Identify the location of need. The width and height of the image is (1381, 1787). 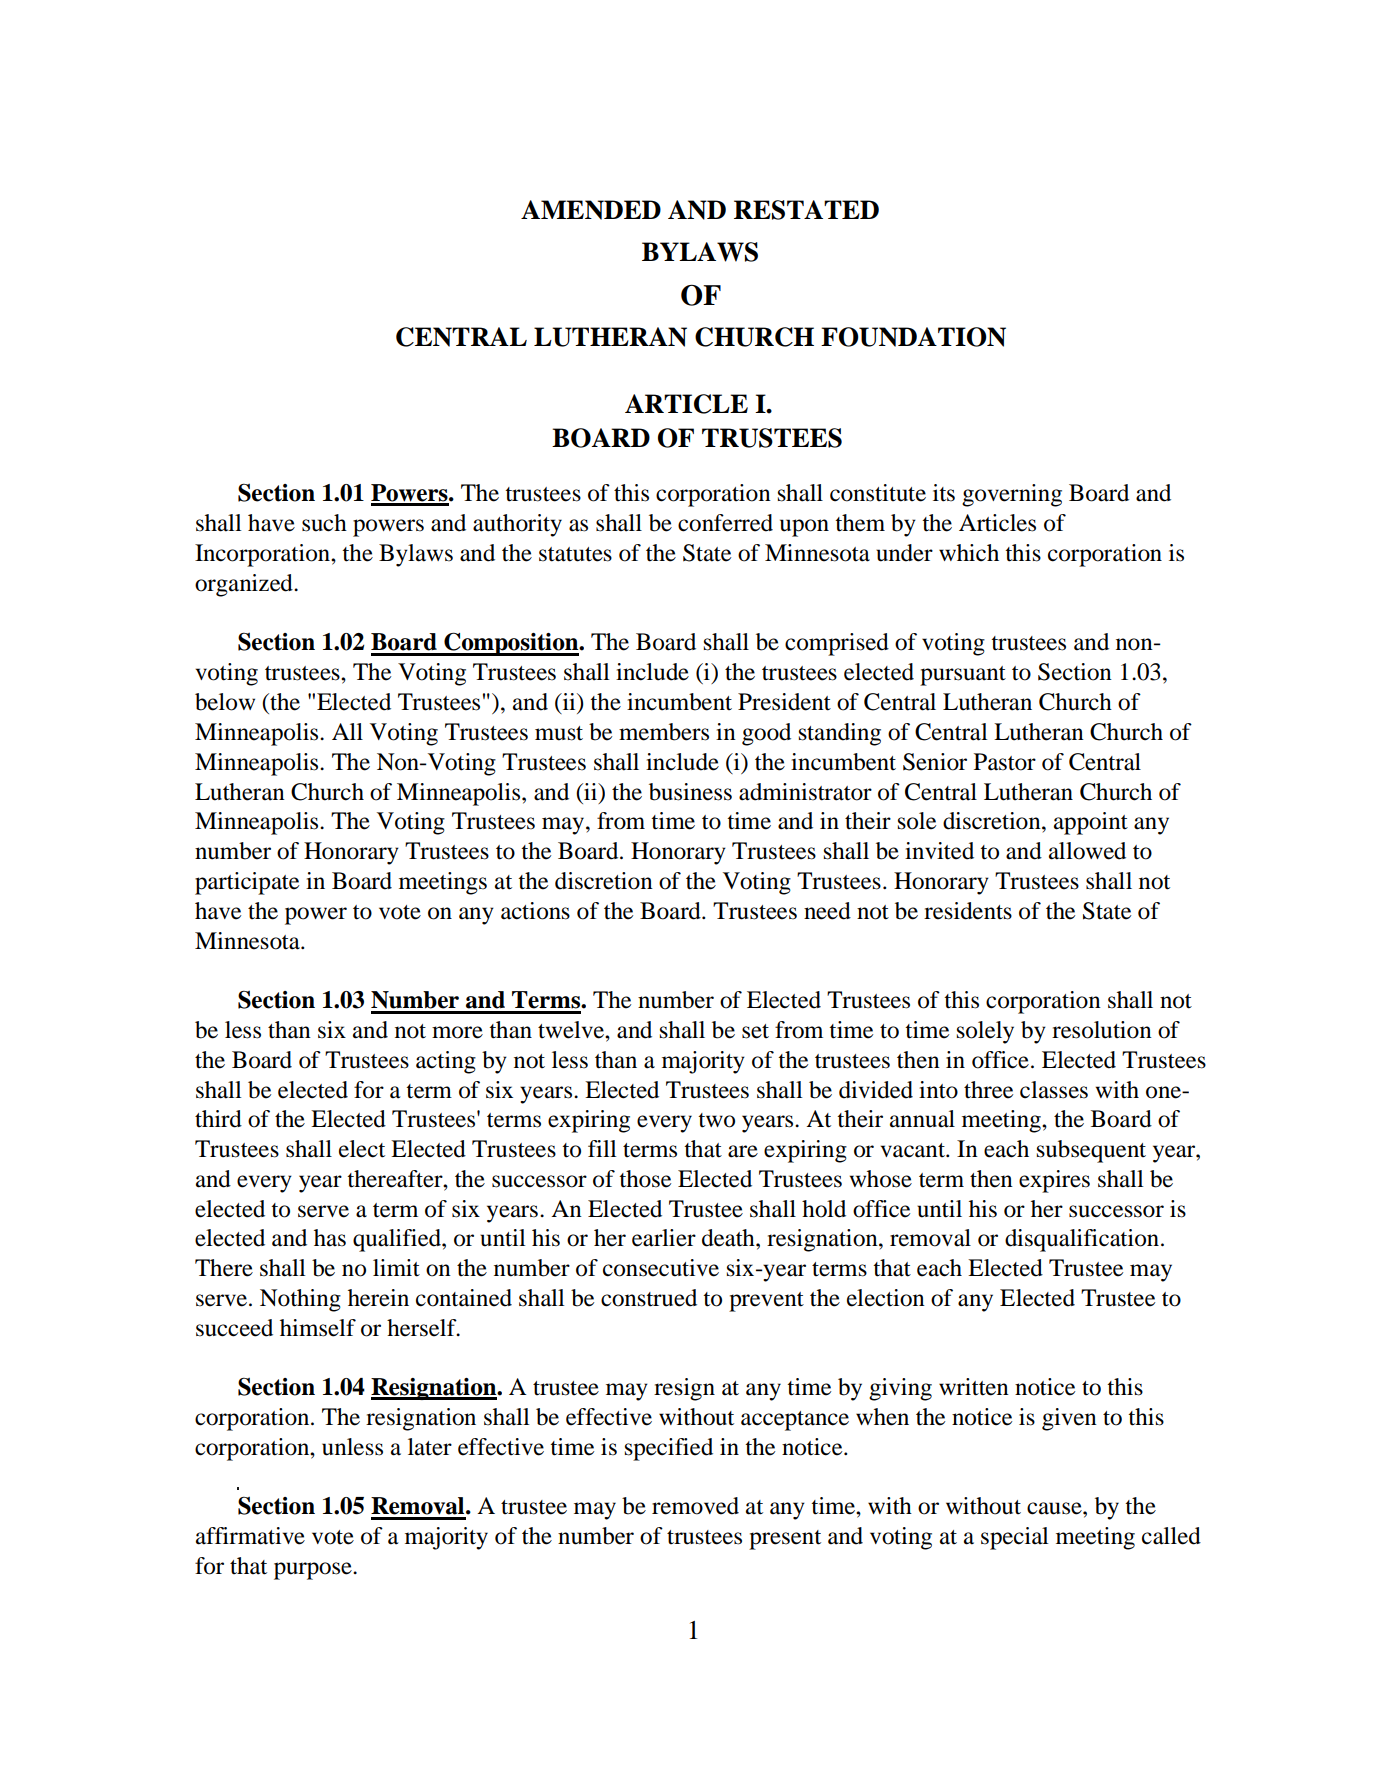
(827, 911).
